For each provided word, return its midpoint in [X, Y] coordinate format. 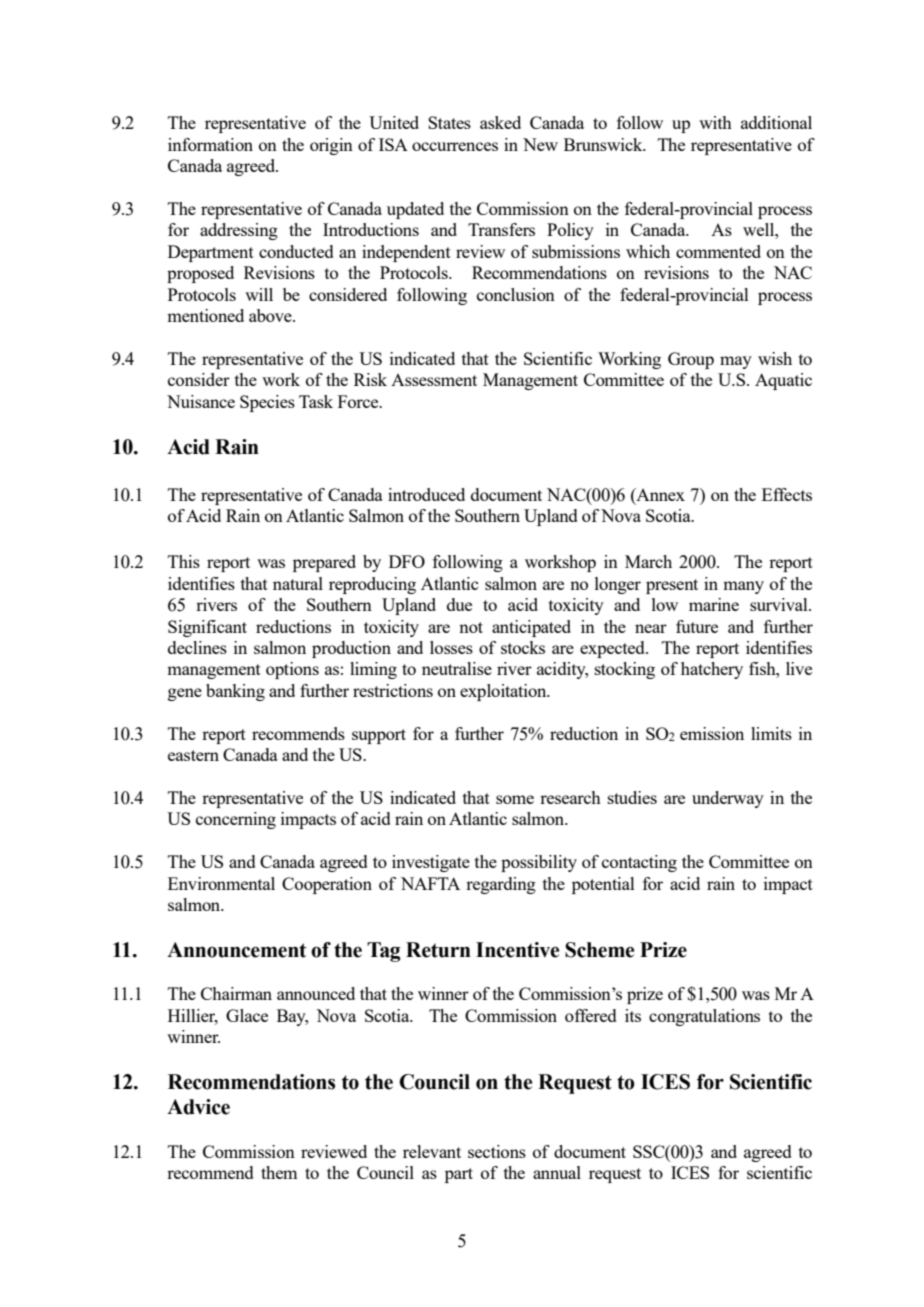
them [279, 1172]
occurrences [455, 146]
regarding [501, 885]
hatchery [712, 670]
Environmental [221, 883]
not [471, 627]
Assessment [434, 380]
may [736, 362]
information [210, 144]
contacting [639, 863]
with [715, 122]
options [292, 670]
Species [267, 403]
